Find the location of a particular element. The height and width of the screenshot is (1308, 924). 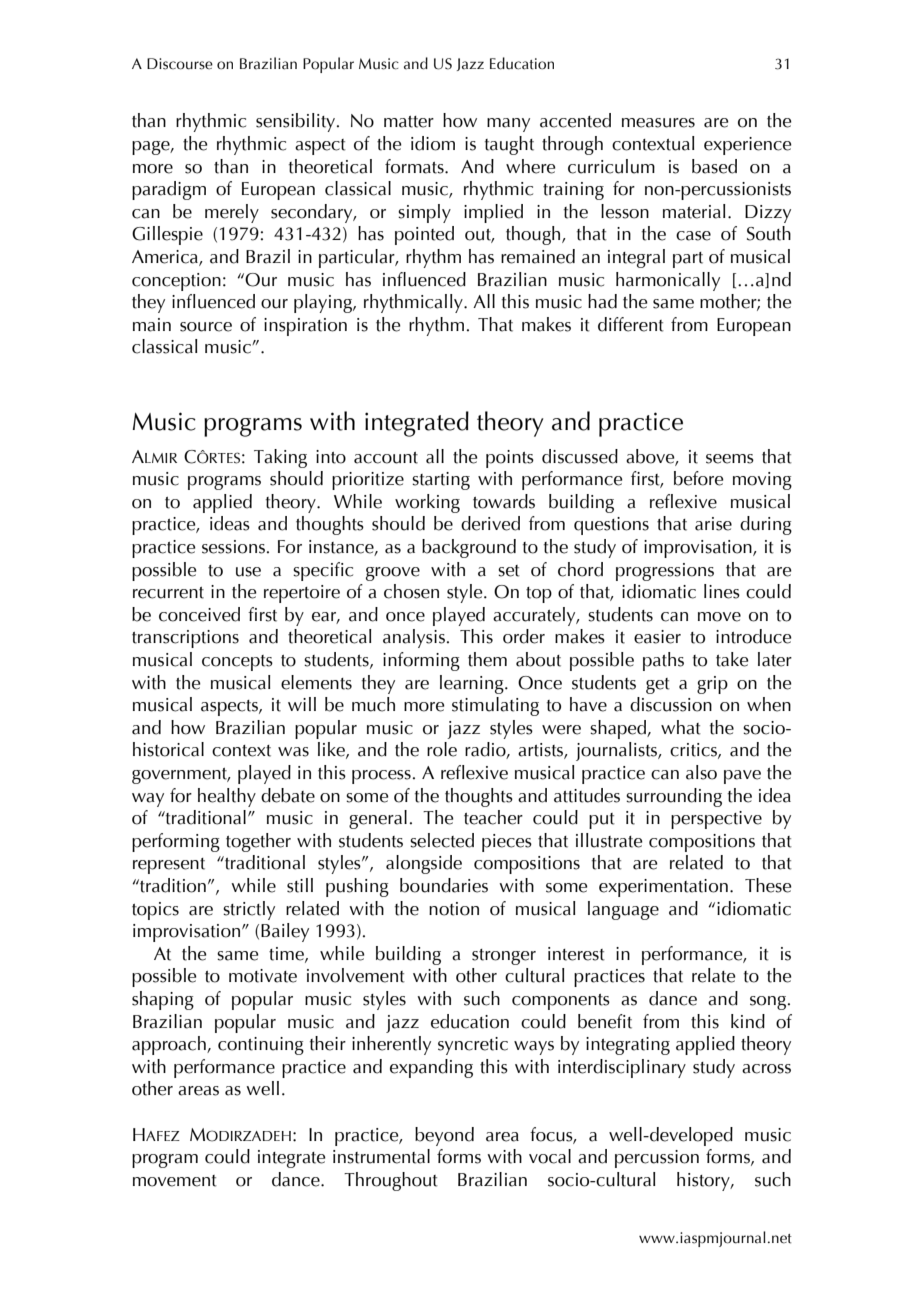

role is located at coordinates (442, 749).
